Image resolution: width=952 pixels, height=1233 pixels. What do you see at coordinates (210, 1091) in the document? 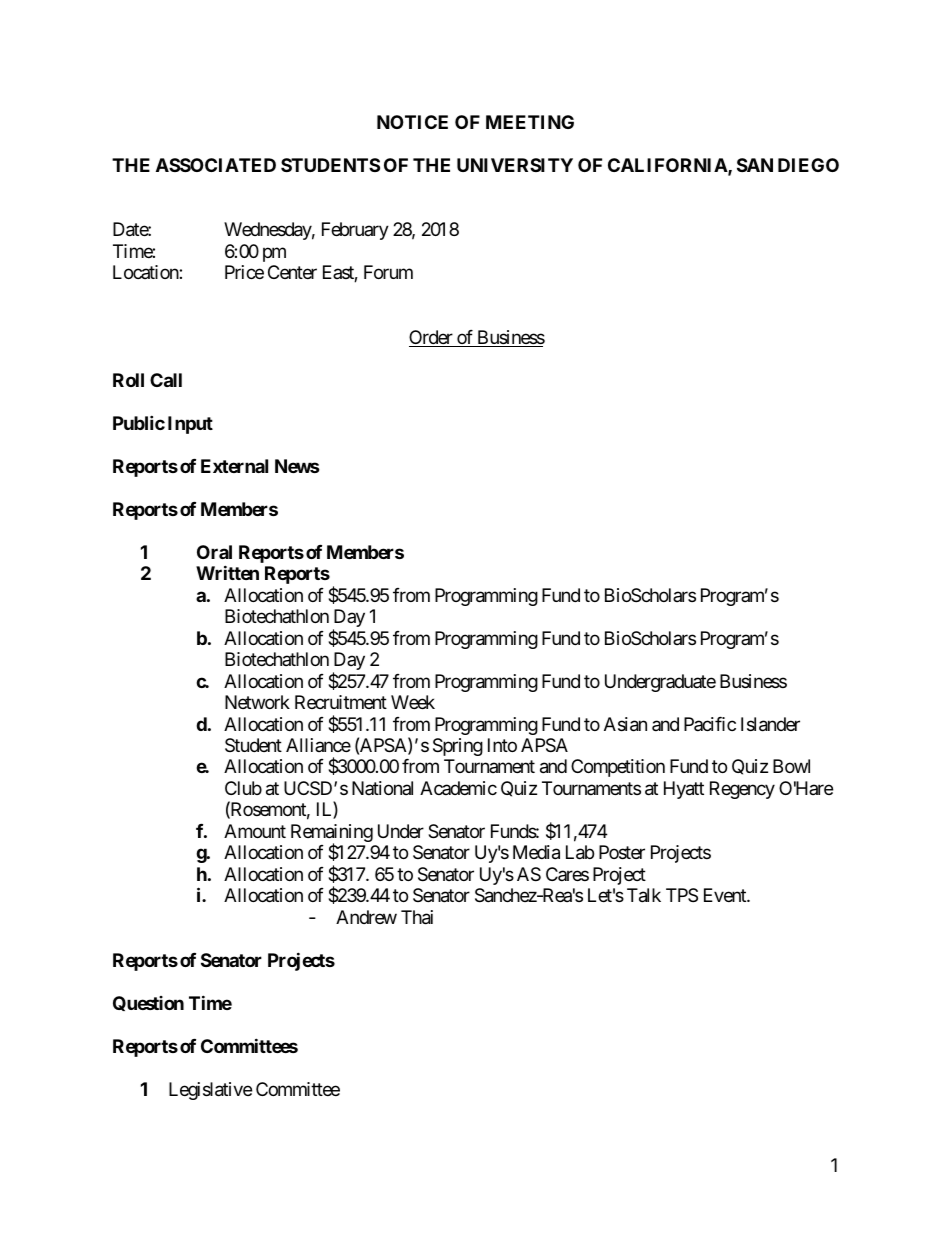
I see `Legislative` at bounding box center [210, 1091].
